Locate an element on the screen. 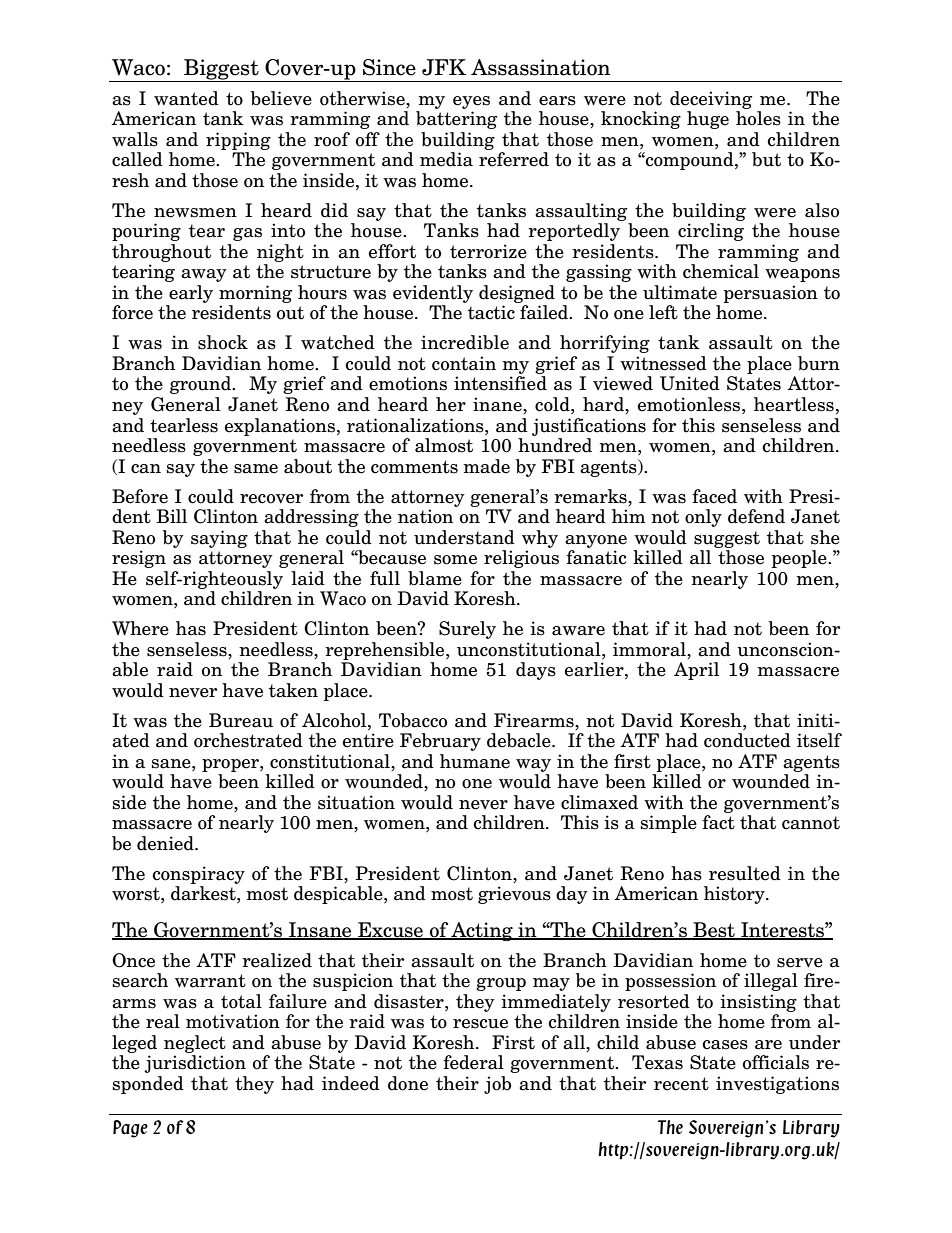  job is located at coordinates (497, 1085).
